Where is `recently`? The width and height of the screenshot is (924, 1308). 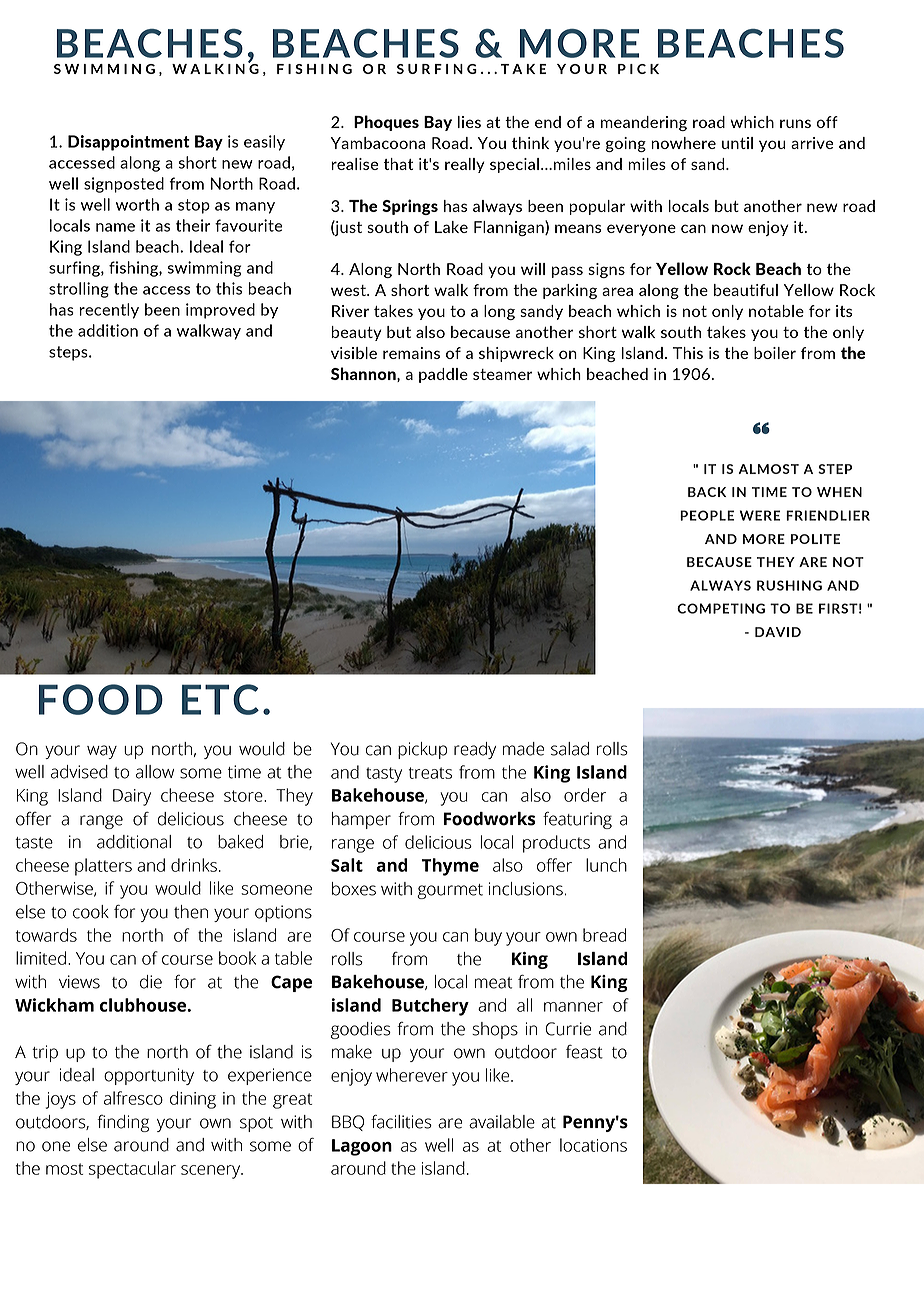
recently is located at coordinates (109, 311).
